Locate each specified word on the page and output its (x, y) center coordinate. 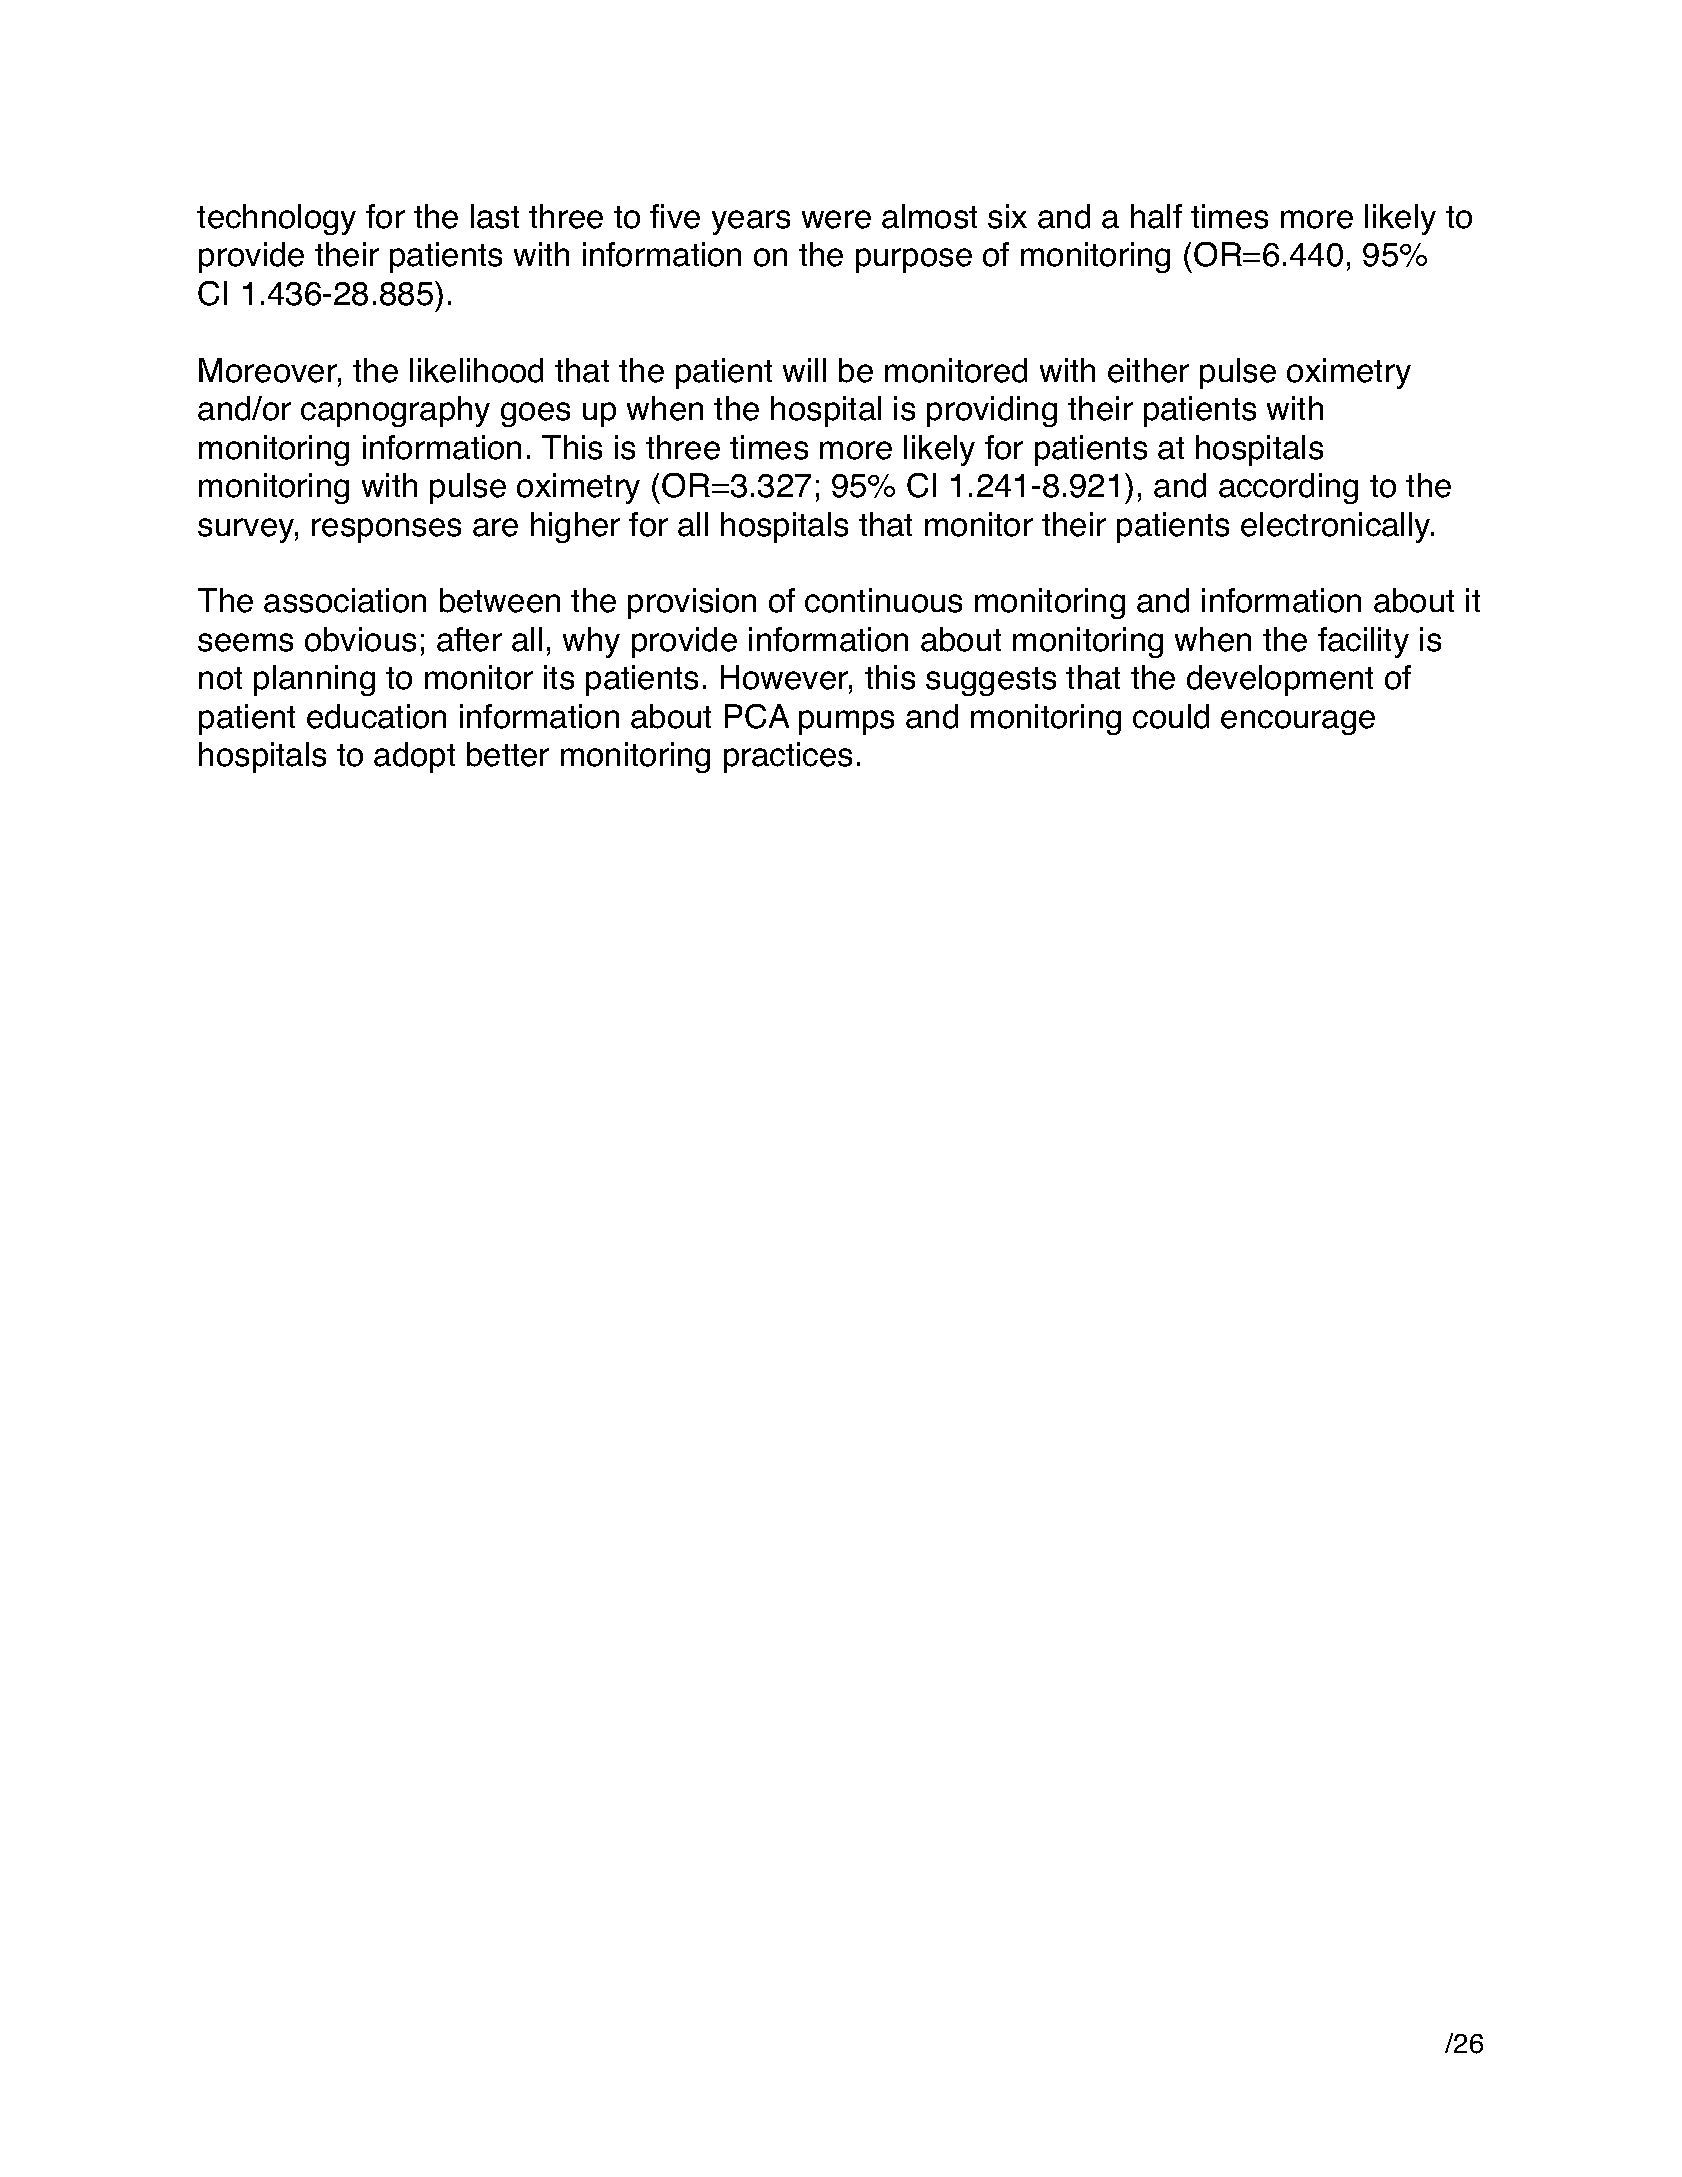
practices (788, 757)
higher (575, 527)
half (1156, 216)
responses (386, 530)
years (751, 222)
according (1288, 488)
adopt (414, 757)
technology (276, 219)
